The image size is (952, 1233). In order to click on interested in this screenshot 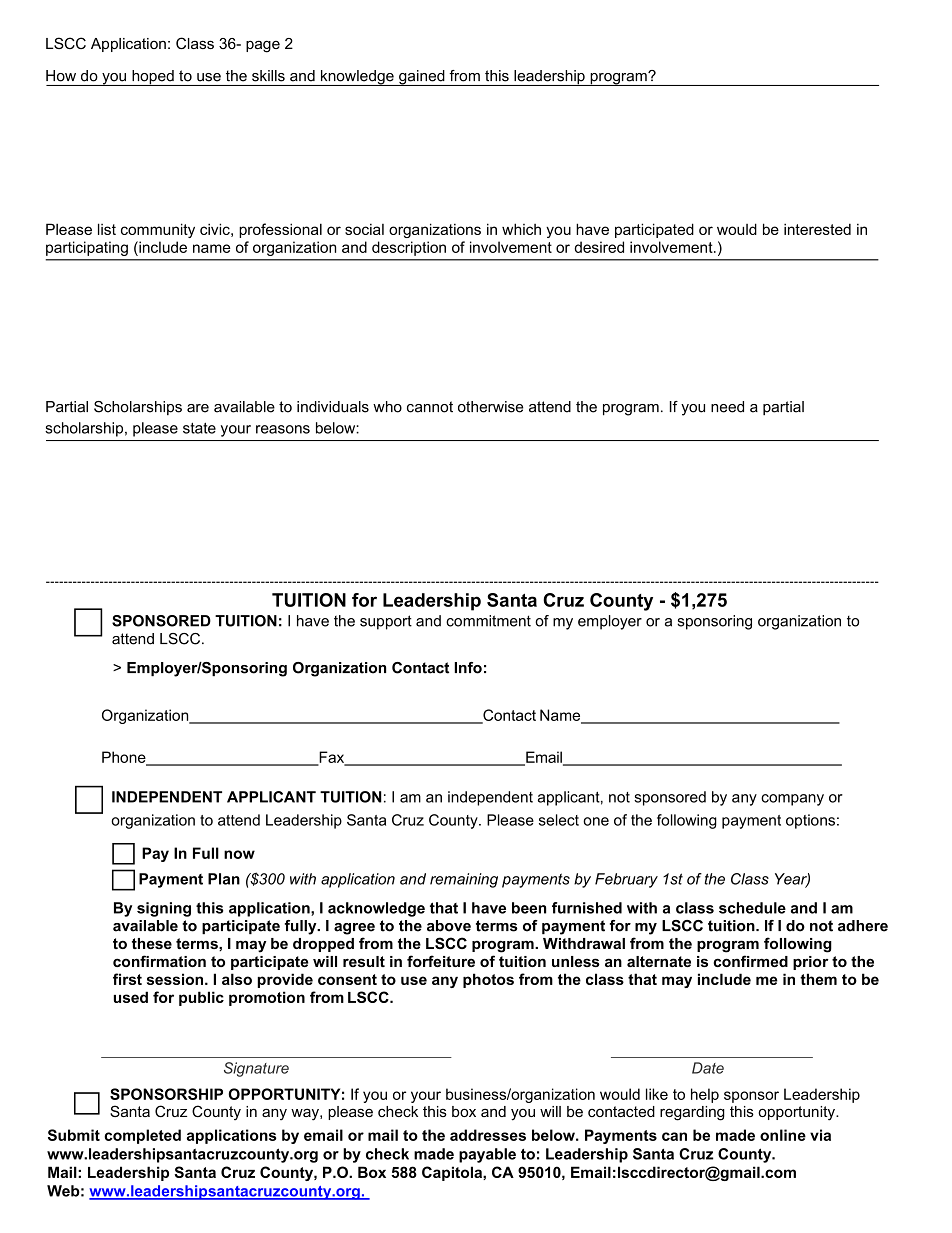, I will do `click(817, 229)`.
